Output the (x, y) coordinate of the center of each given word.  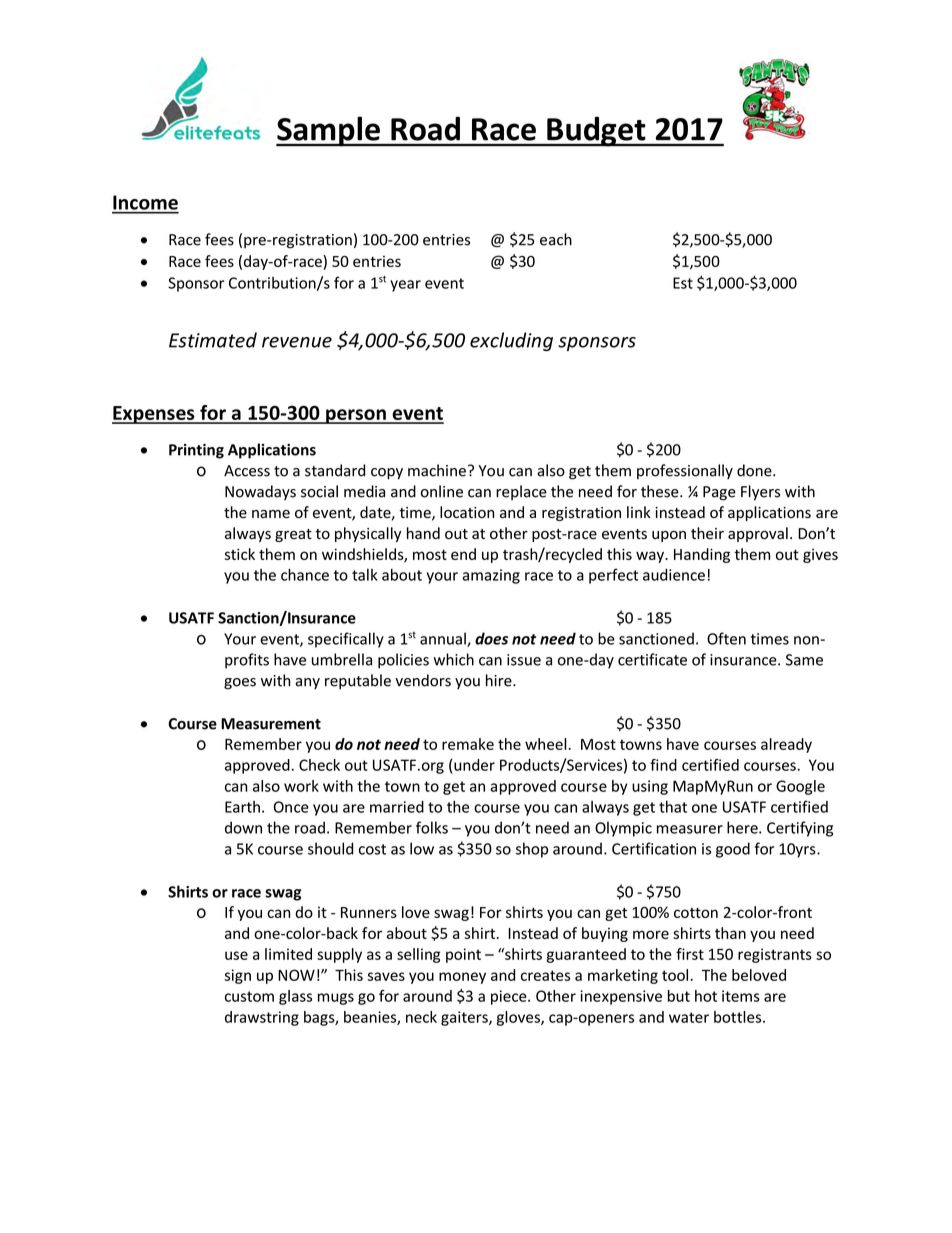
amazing (491, 576)
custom (249, 996)
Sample (329, 131)
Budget (596, 131)
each (556, 239)
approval (758, 534)
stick (240, 554)
